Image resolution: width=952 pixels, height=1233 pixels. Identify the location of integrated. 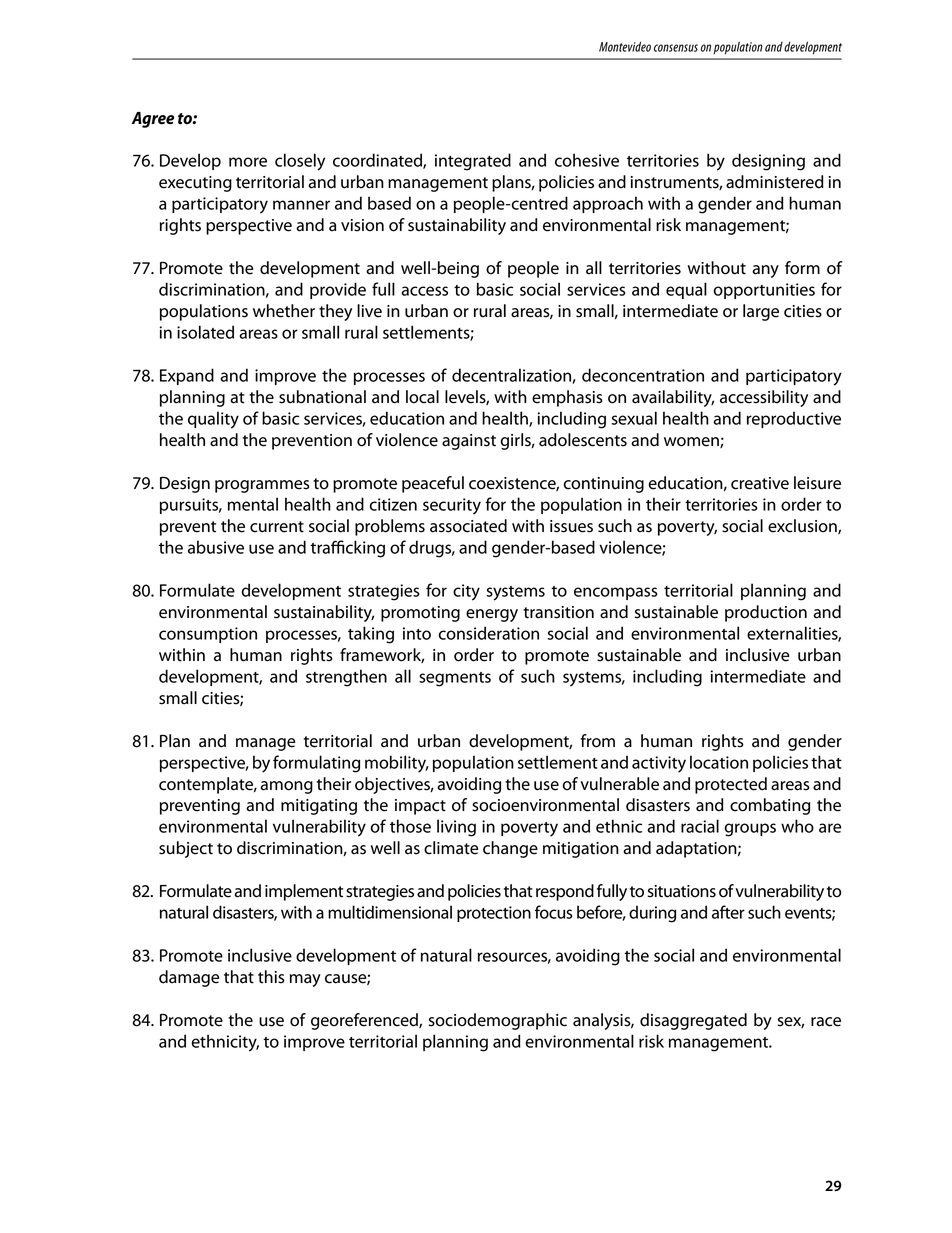
(473, 162).
